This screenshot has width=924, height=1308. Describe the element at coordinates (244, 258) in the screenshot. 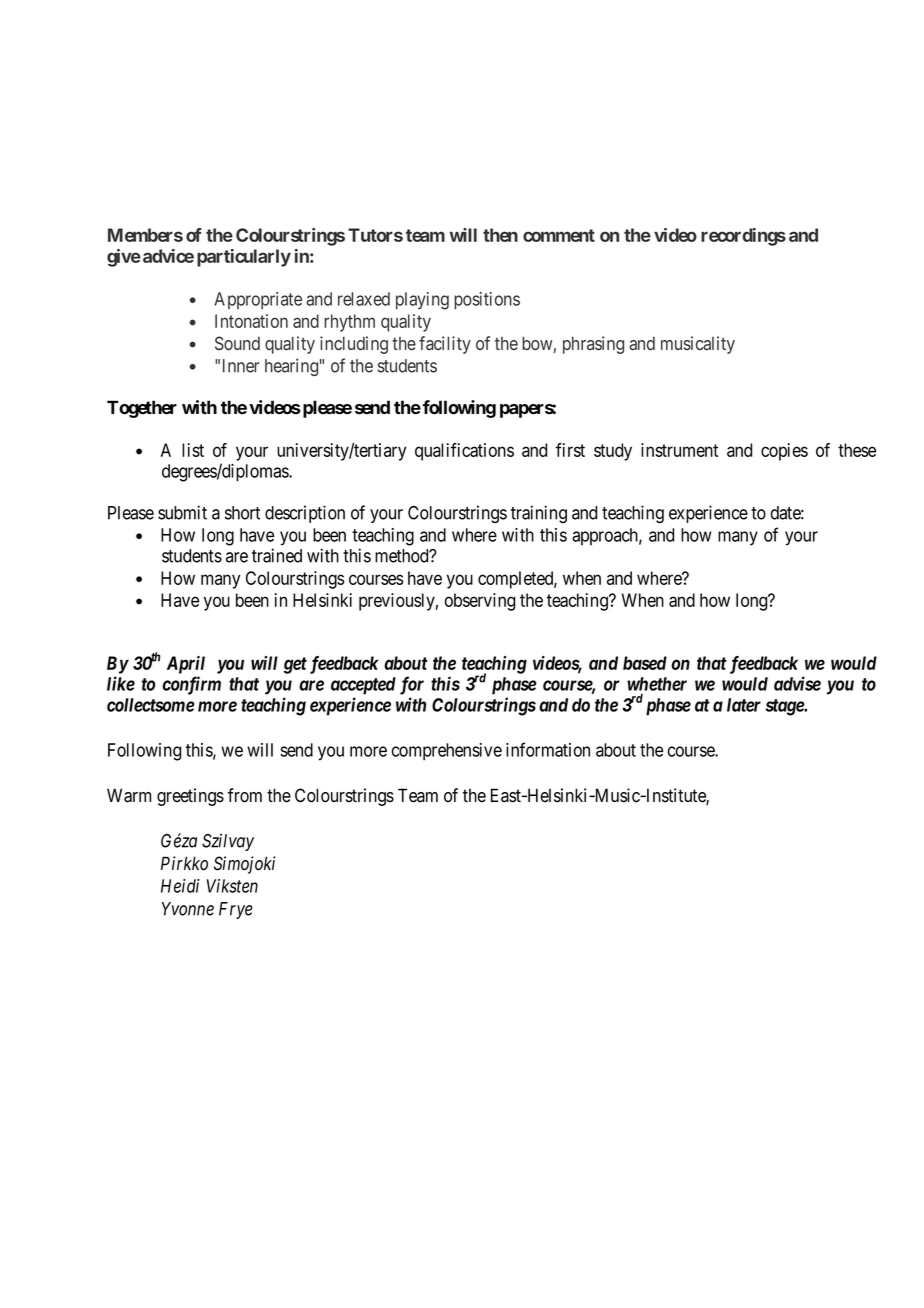

I see `particularly` at that location.
